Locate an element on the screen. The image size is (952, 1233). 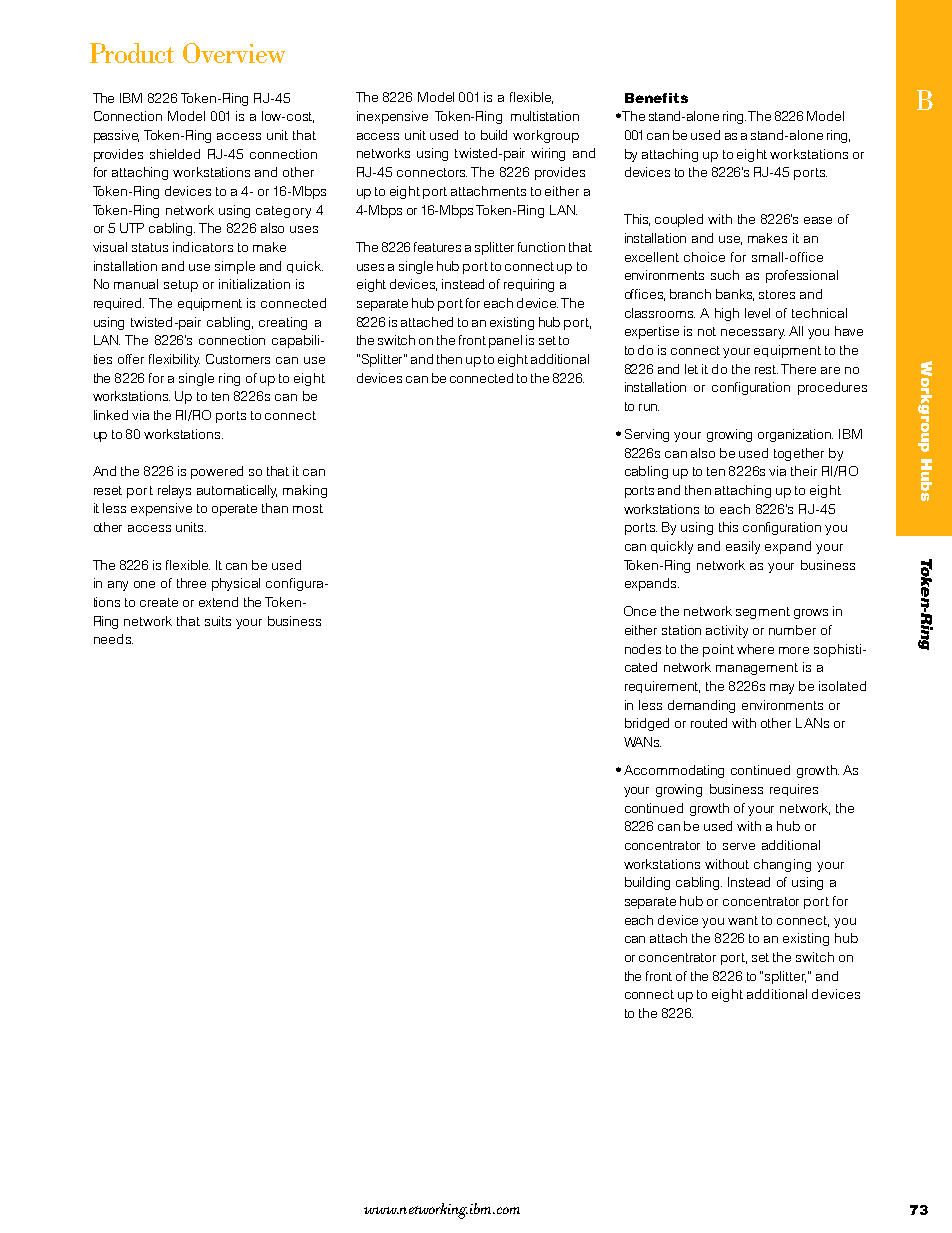
ease is located at coordinates (818, 220).
